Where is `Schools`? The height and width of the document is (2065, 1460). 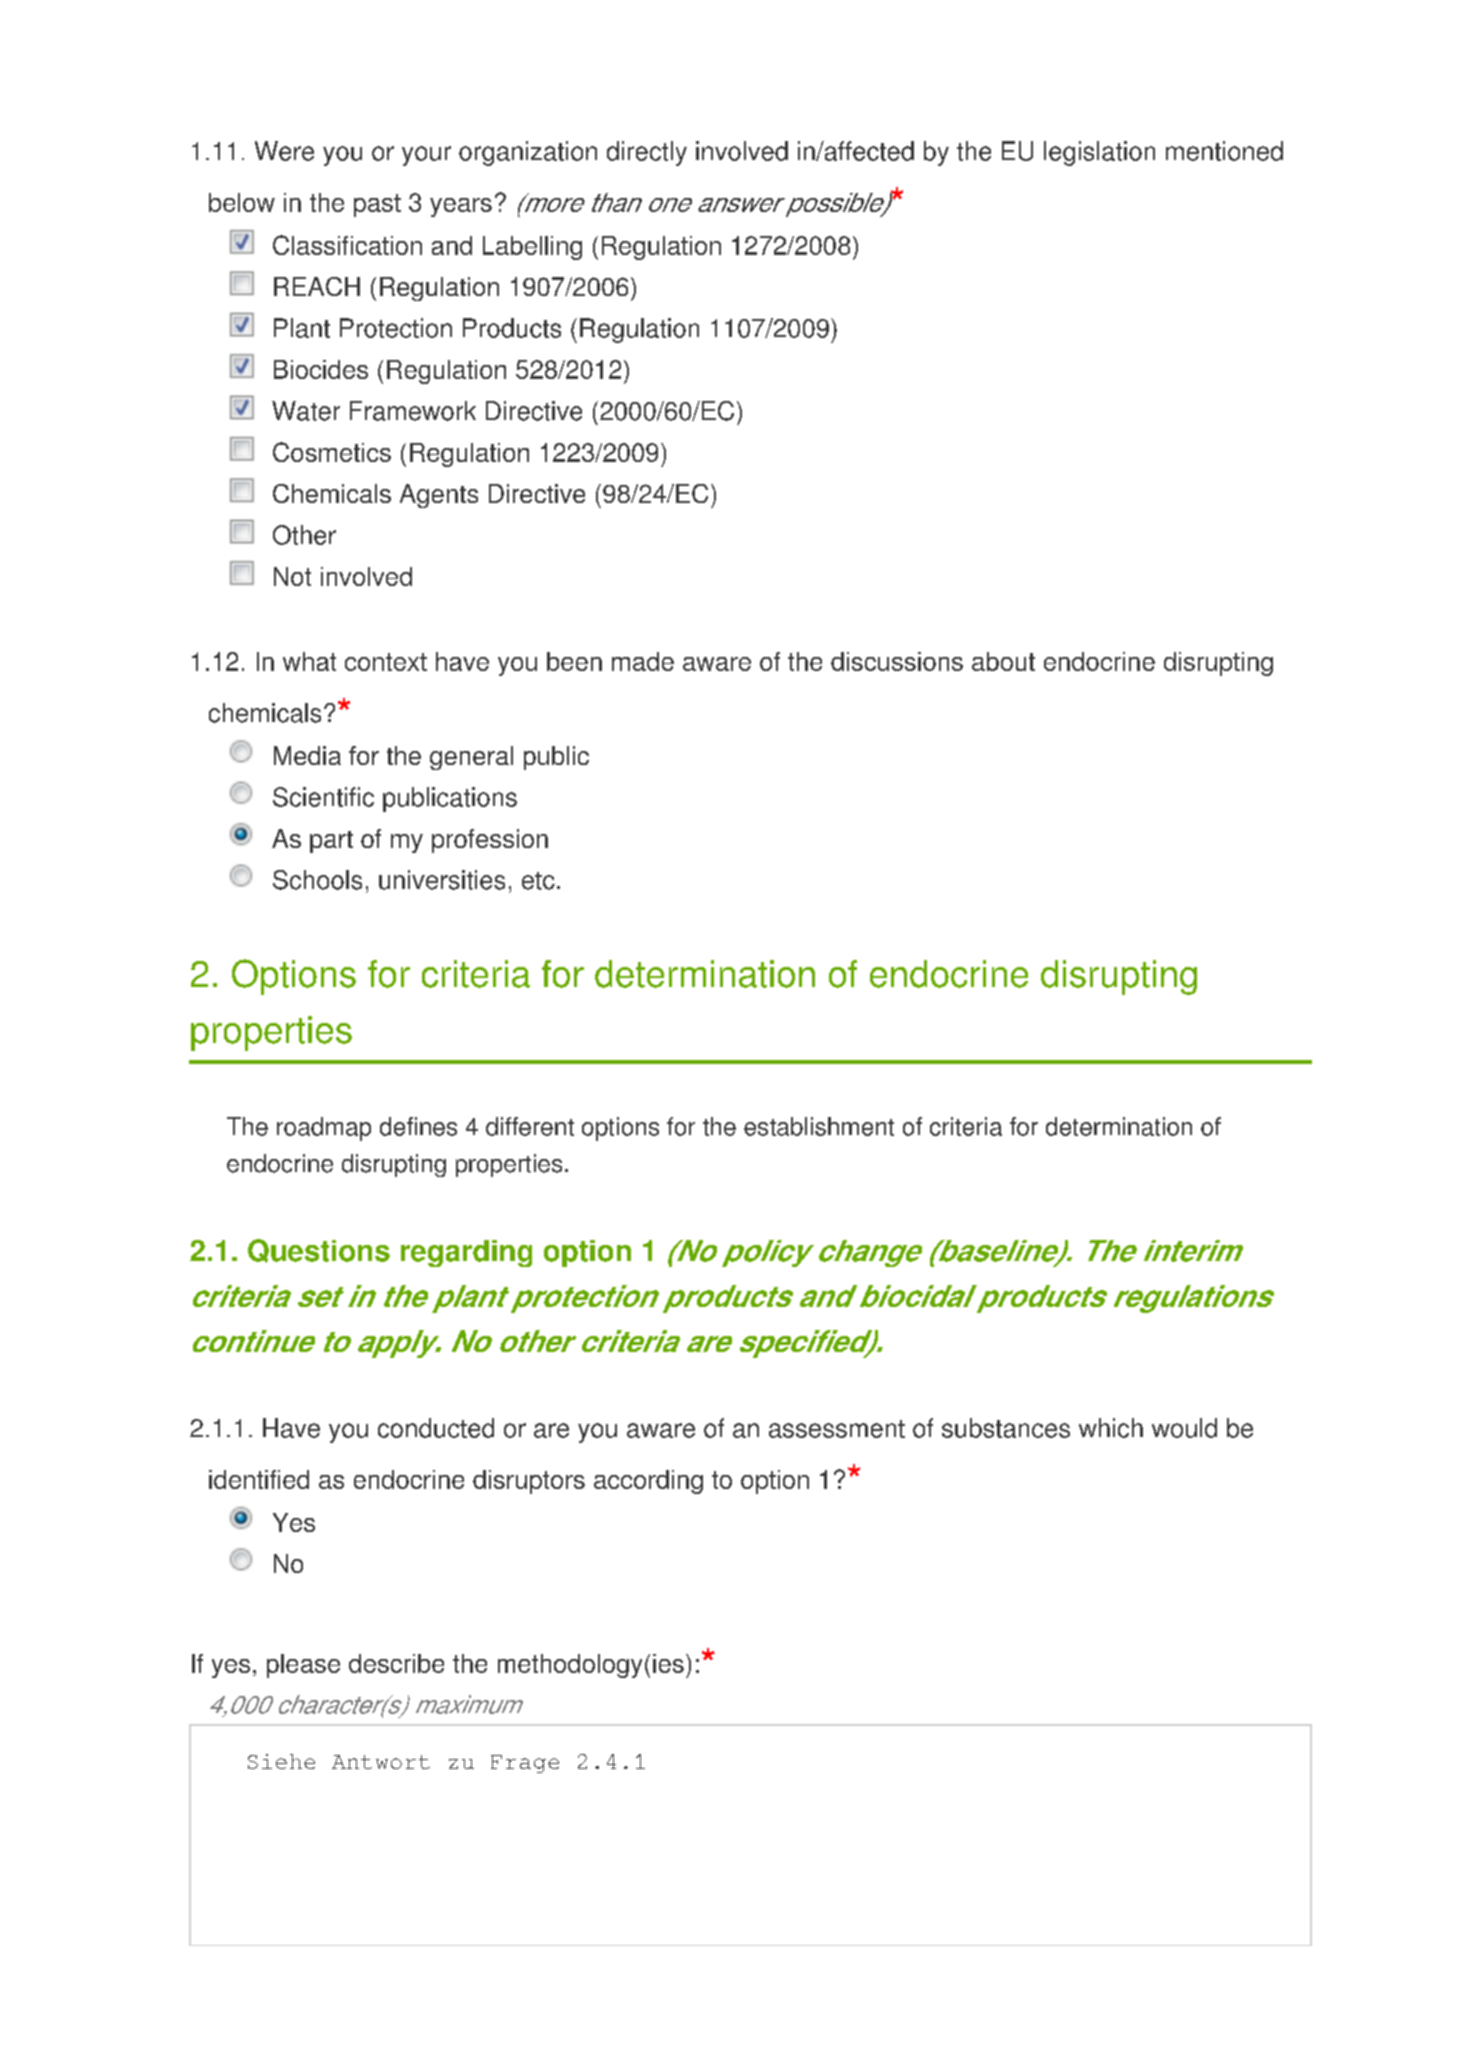
Schools is located at coordinates (317, 880).
